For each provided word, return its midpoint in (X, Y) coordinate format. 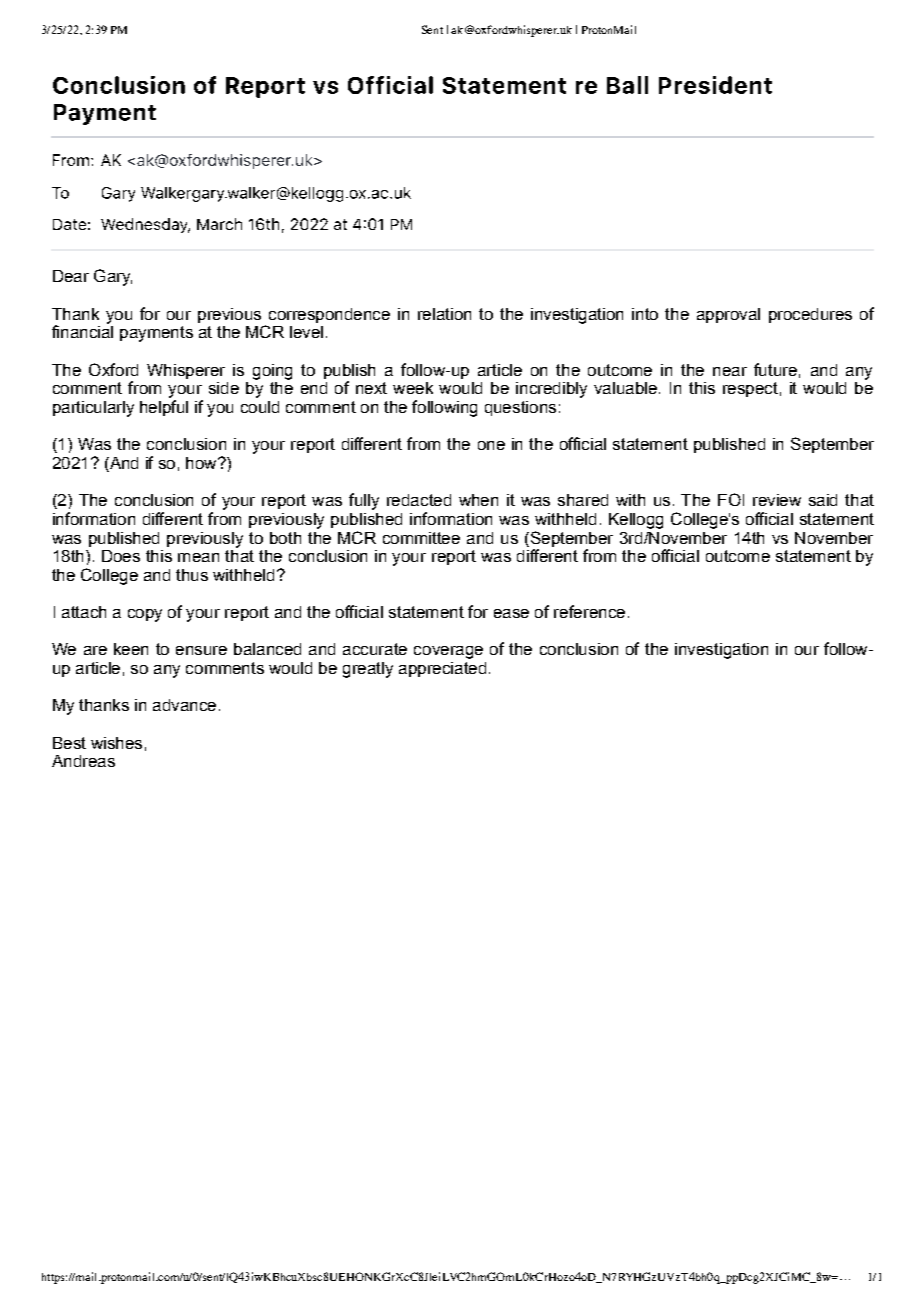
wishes (116, 743)
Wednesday (145, 225)
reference (589, 611)
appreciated (442, 669)
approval (728, 315)
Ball (627, 85)
